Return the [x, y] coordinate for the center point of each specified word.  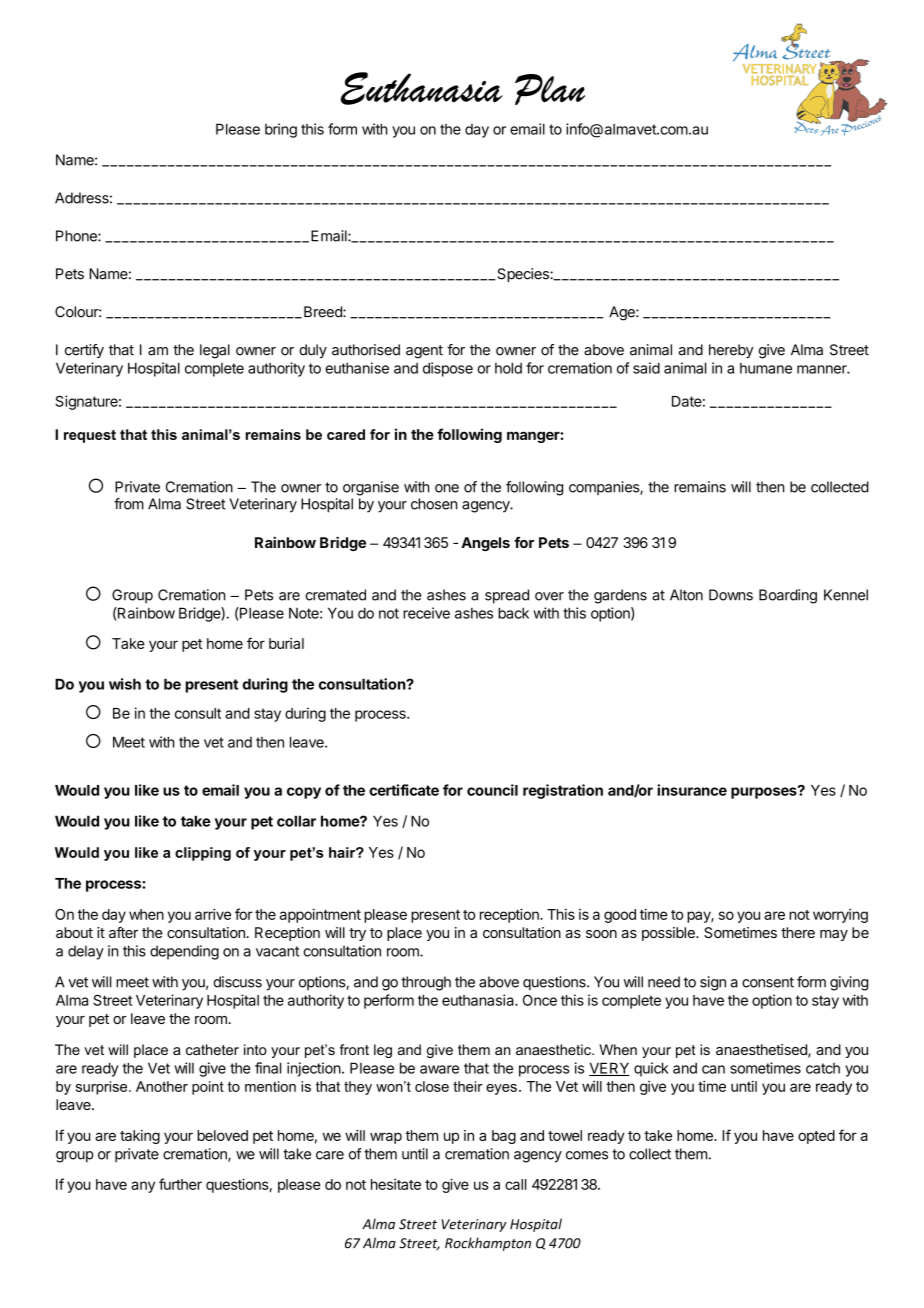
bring [281, 130]
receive [426, 613]
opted [816, 1137]
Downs [731, 595]
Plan [550, 89]
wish [125, 684]
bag [504, 1137]
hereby [731, 351]
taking [140, 1137]
